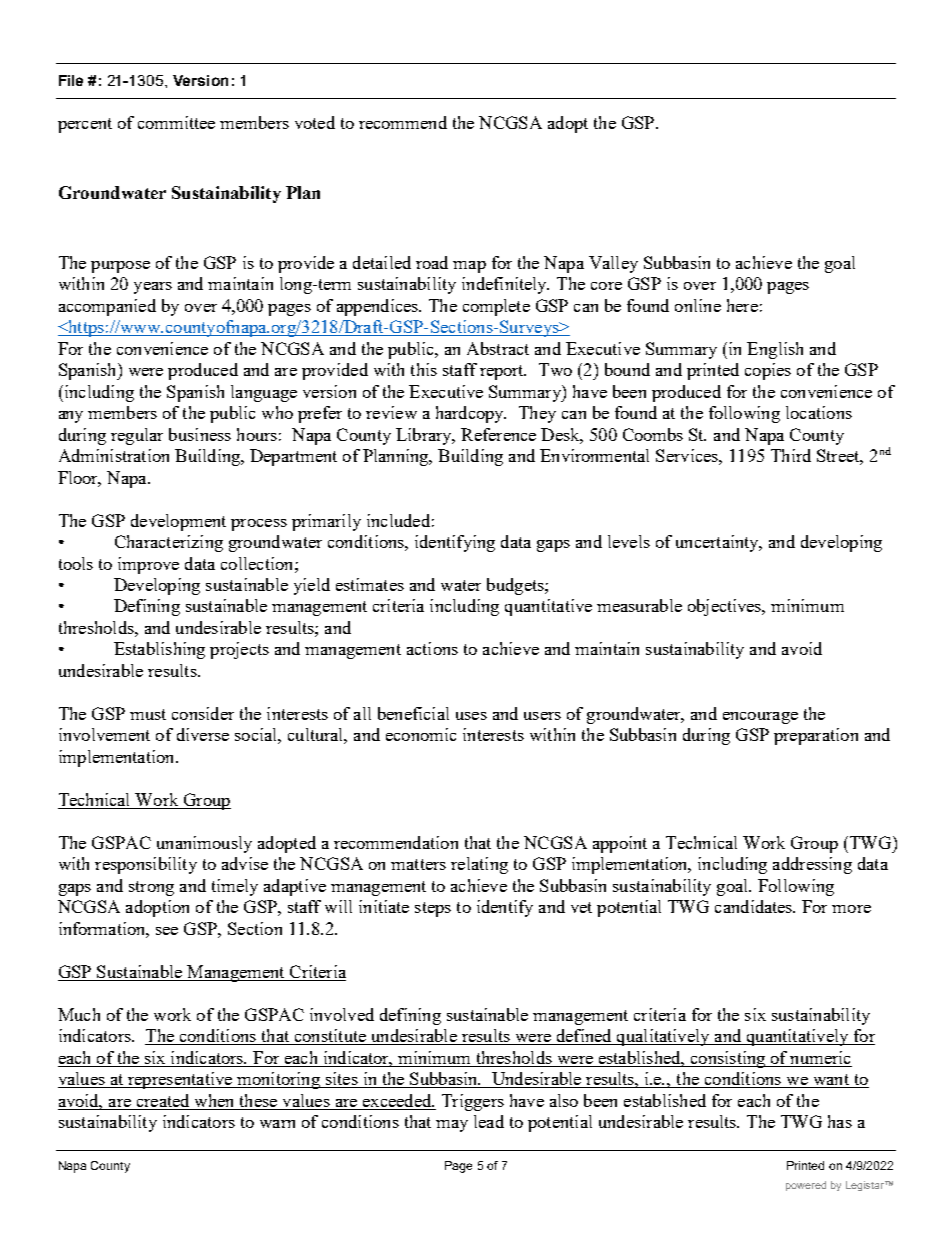 This document has height=1233, width=952. Describe the element at coordinates (203, 734) in the document. I see `diverse` at that location.
